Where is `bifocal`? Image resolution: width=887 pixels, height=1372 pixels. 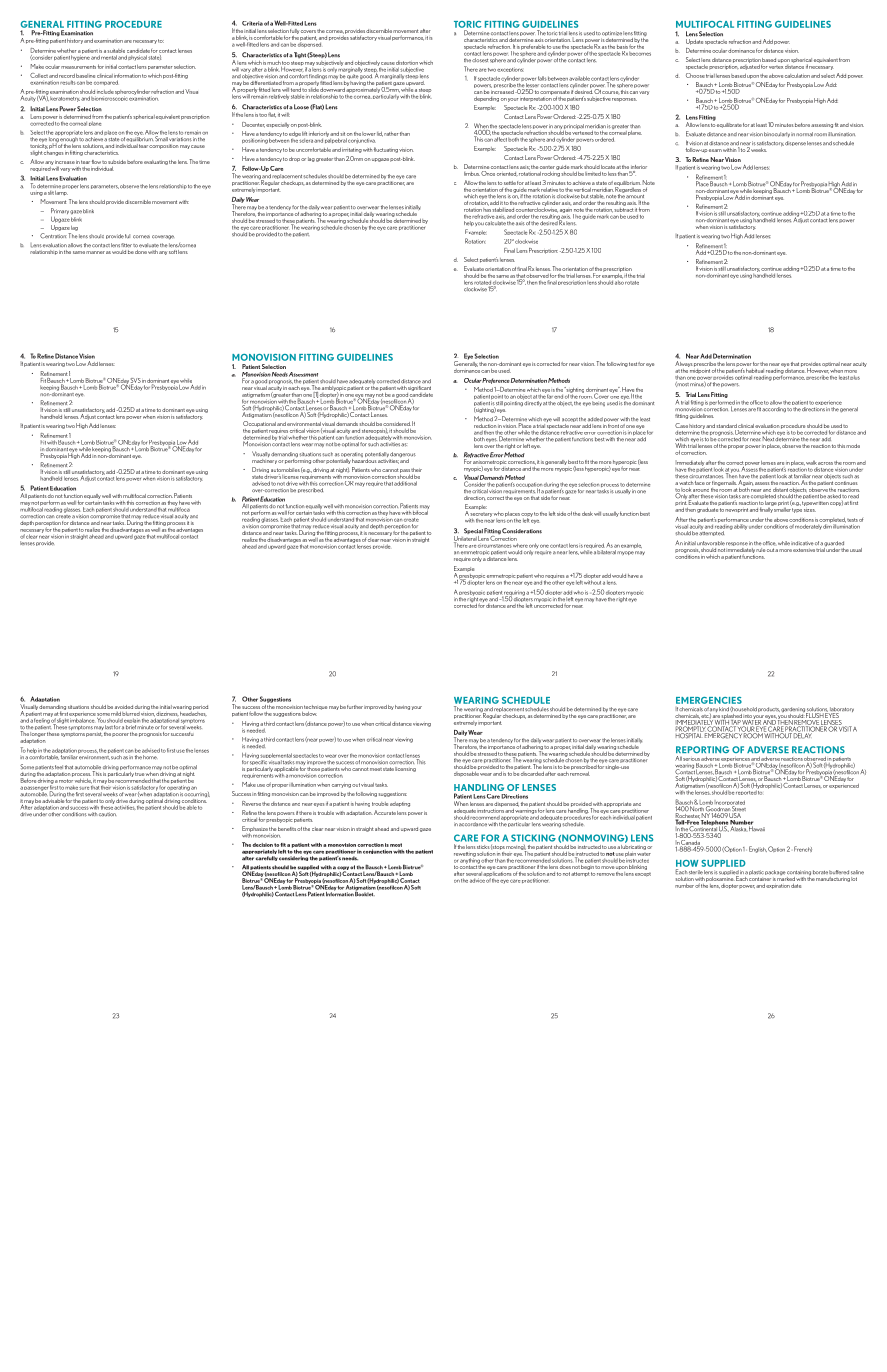
bifocal is located at coordinates (421, 511).
